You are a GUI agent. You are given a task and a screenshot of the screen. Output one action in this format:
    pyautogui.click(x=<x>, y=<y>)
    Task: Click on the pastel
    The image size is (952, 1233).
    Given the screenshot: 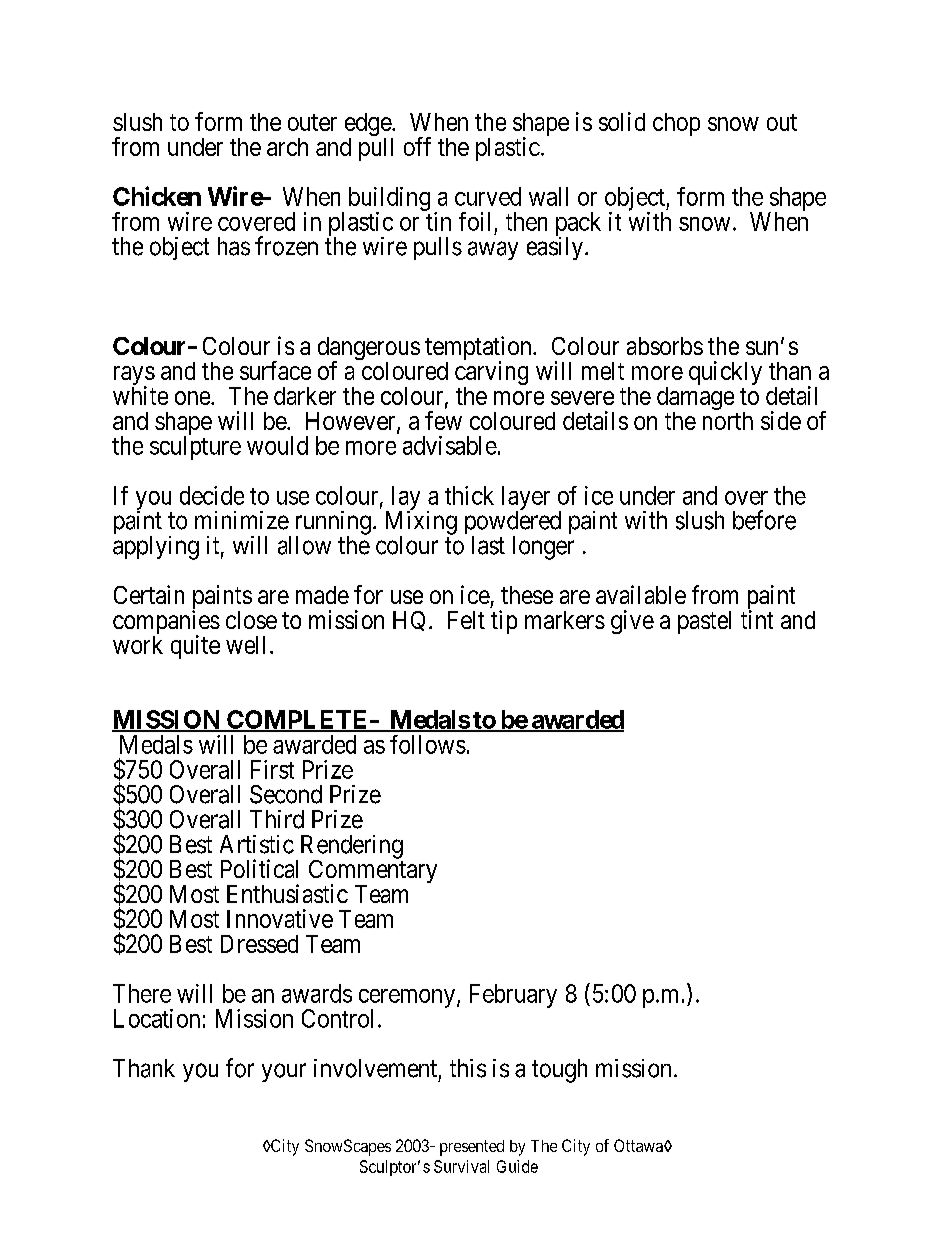 What is the action you would take?
    pyautogui.click(x=704, y=622)
